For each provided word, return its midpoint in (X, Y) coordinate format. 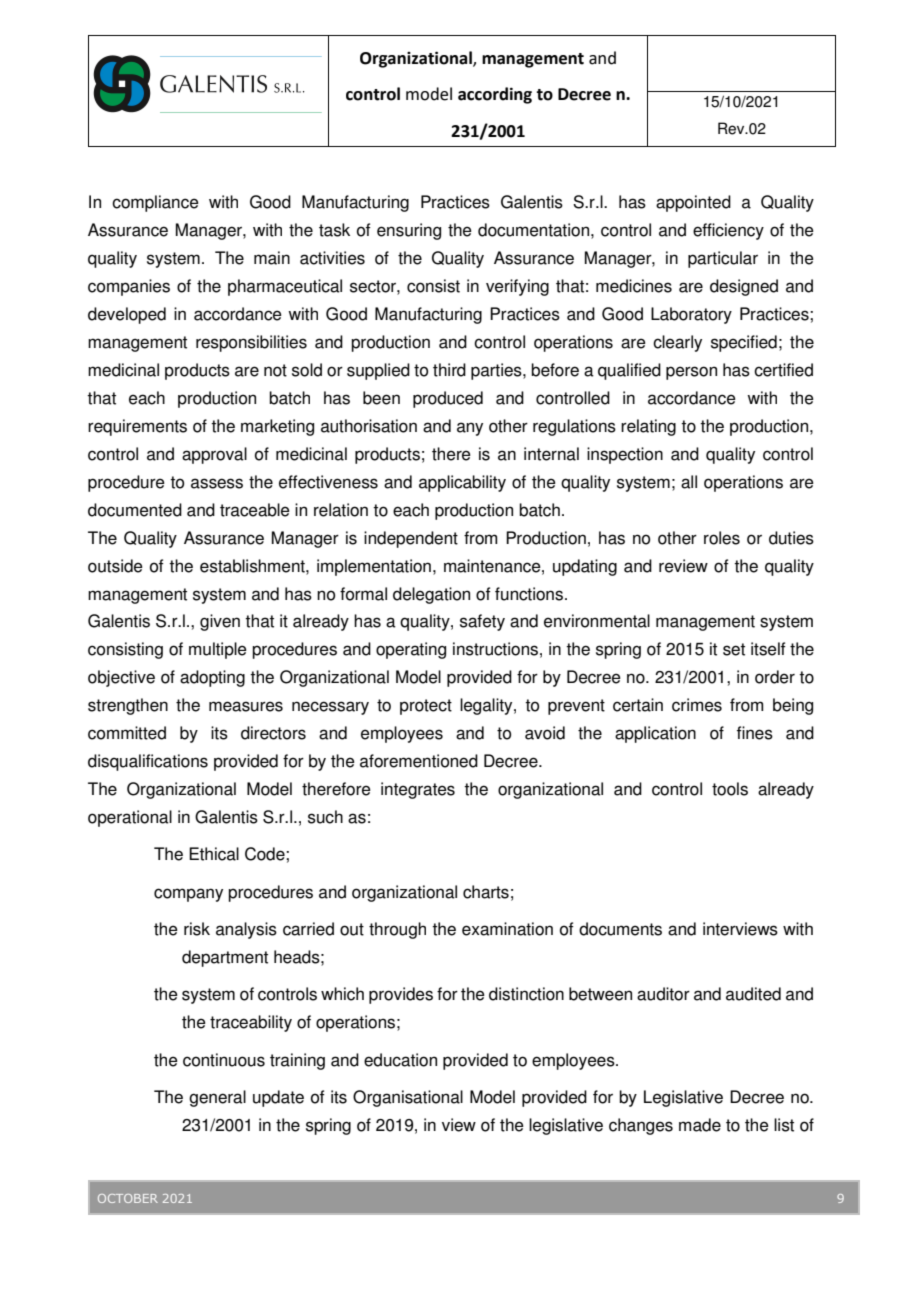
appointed (693, 203)
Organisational (408, 1098)
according (495, 95)
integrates (418, 790)
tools (730, 789)
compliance (155, 203)
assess (217, 483)
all (689, 482)
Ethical (214, 854)
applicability (462, 483)
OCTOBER (128, 1198)
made (700, 1125)
